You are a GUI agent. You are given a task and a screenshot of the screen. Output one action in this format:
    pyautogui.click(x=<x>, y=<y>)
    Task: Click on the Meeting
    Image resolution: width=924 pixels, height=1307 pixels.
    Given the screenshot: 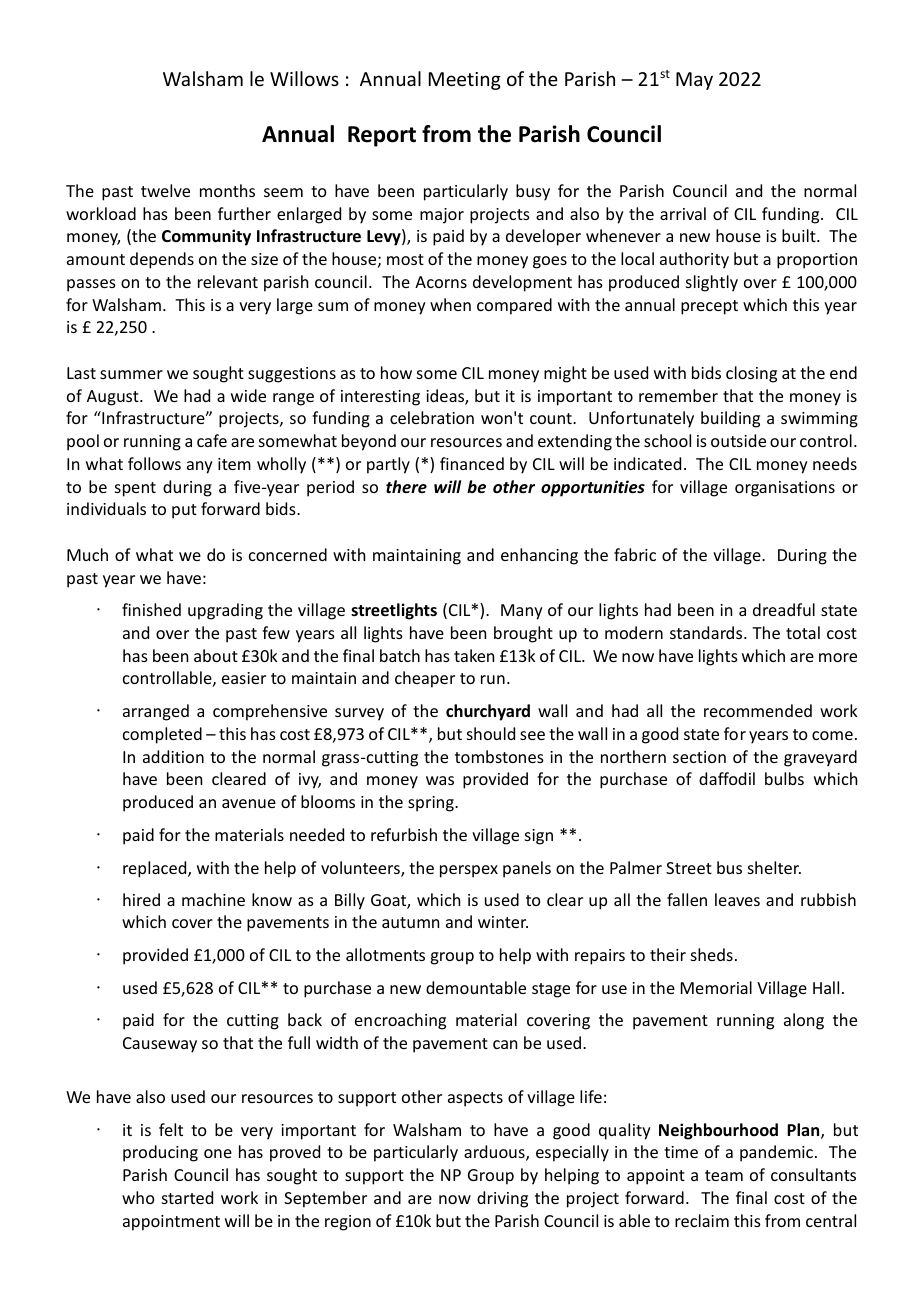 What is the action you would take?
    pyautogui.click(x=465, y=81)
